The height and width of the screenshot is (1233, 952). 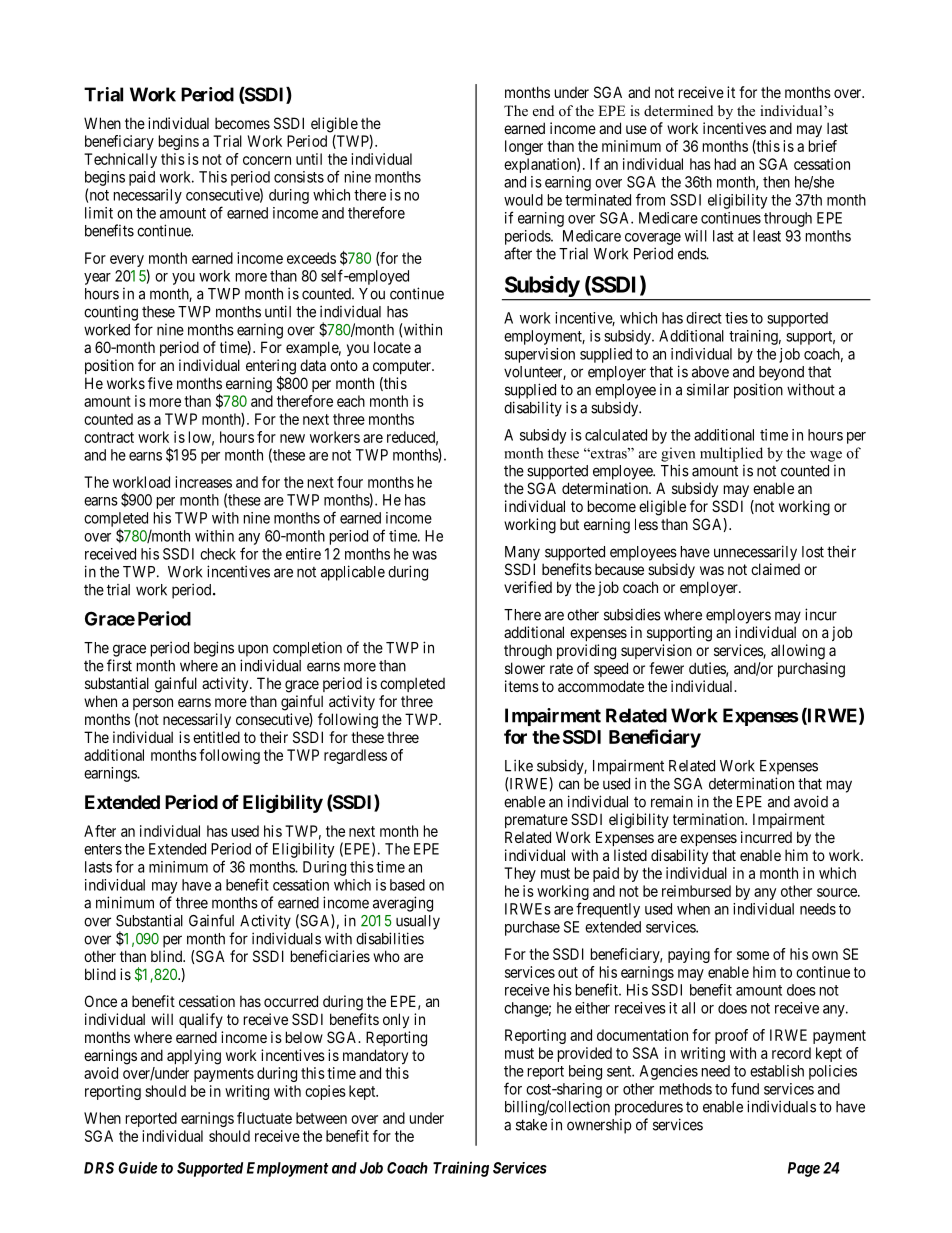 What do you see at coordinates (725, 164) in the screenshot?
I see `had` at bounding box center [725, 164].
